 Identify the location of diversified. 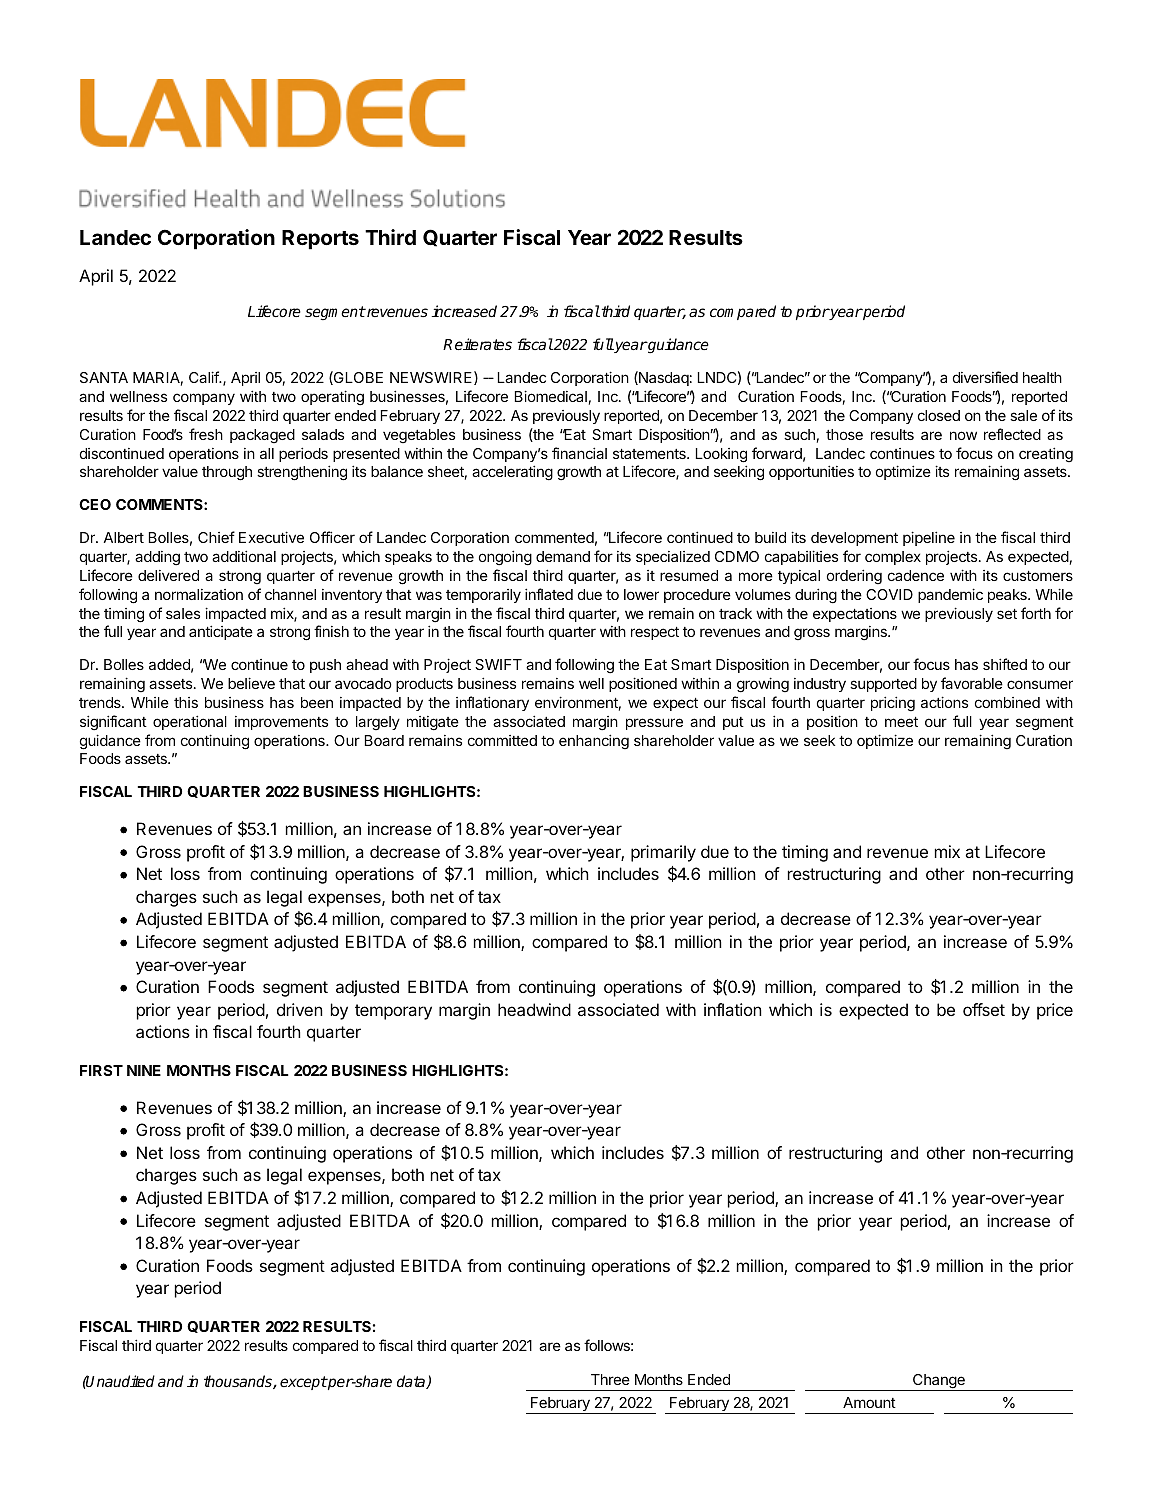
(985, 377).
